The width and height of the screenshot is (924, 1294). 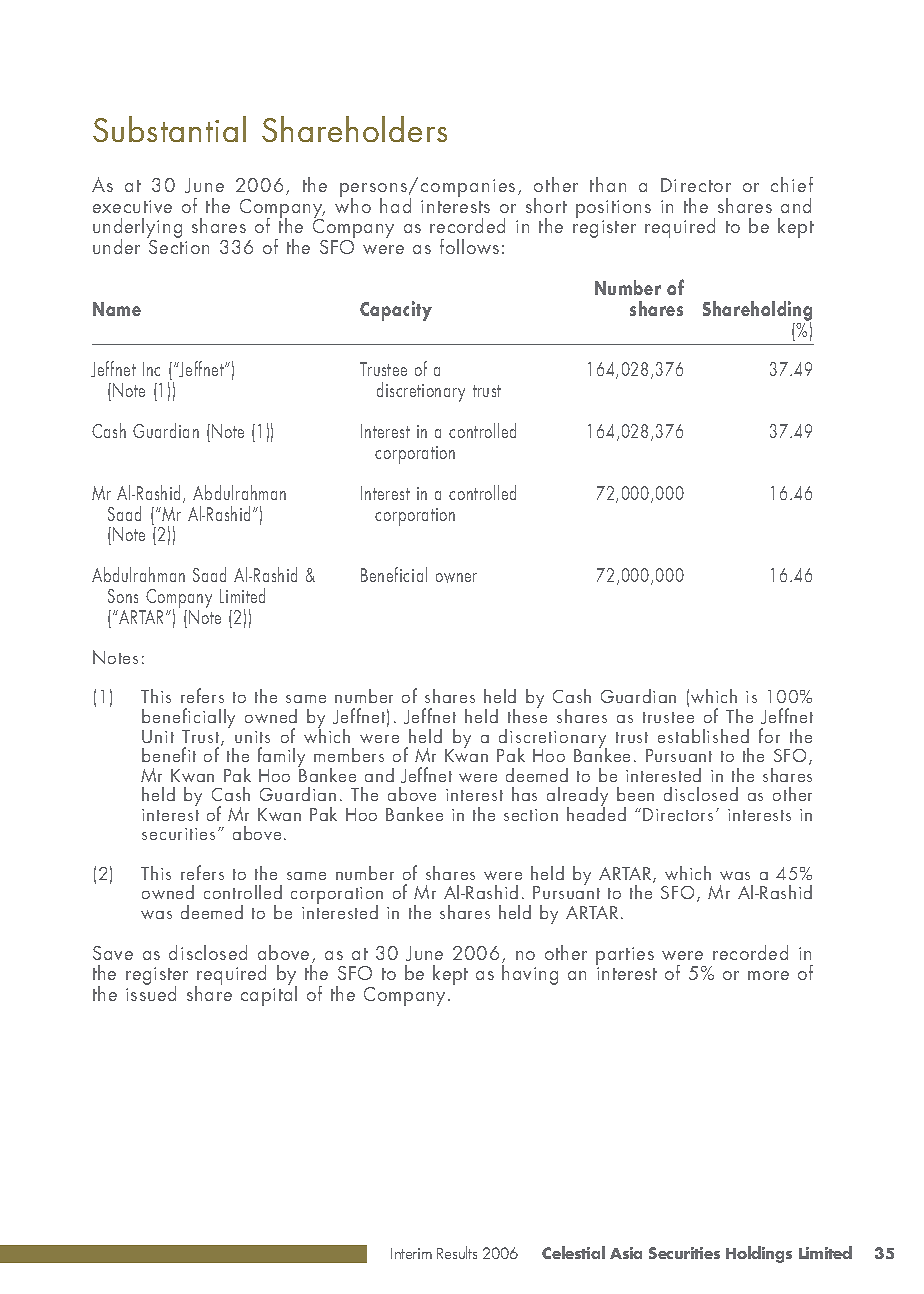 What do you see at coordinates (113, 953) in the screenshot?
I see `Save` at bounding box center [113, 953].
